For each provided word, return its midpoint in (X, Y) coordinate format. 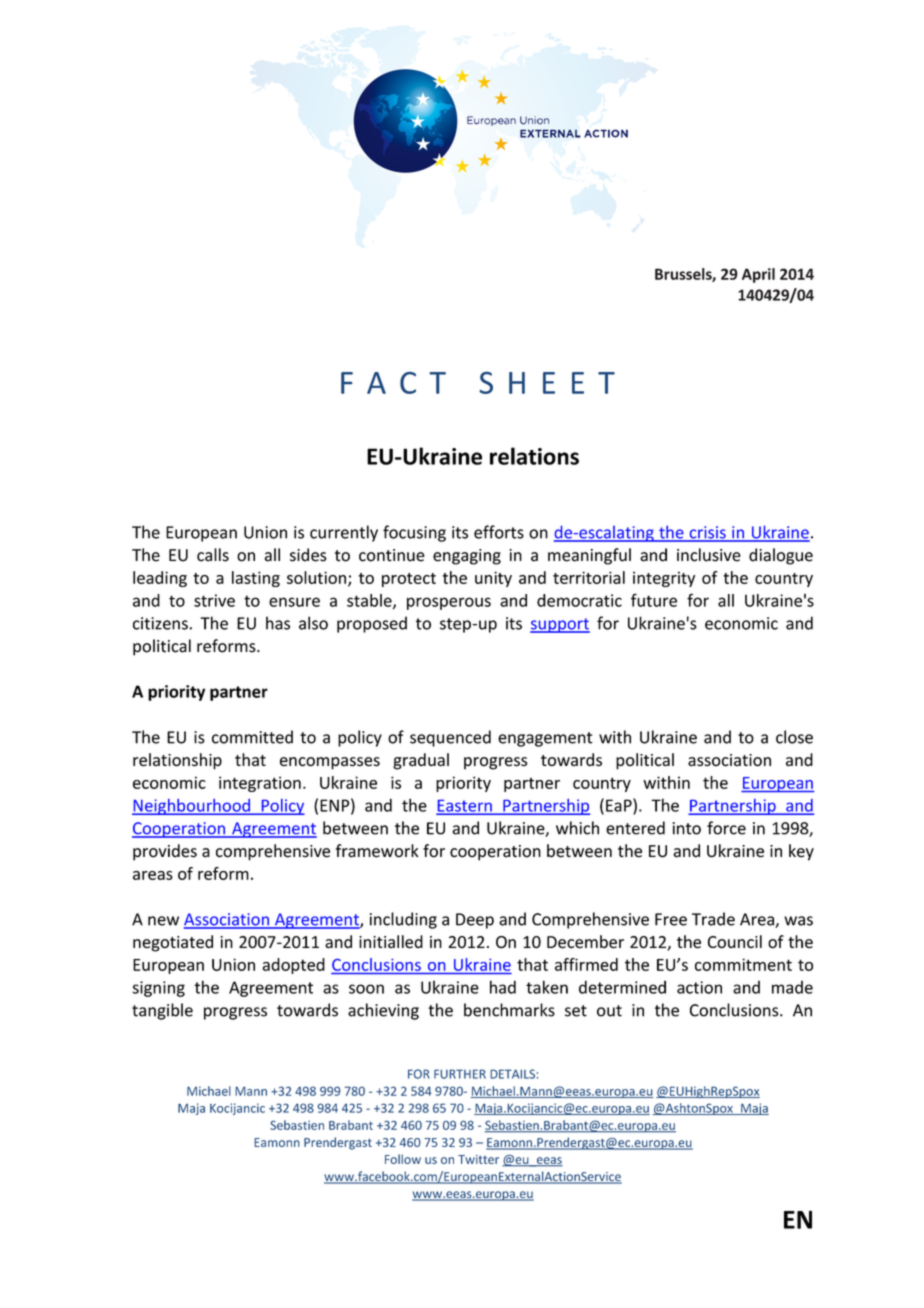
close (794, 737)
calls (213, 555)
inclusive (709, 555)
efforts (499, 532)
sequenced (450, 738)
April (758, 275)
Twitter (478, 1159)
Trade (713, 919)
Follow (403, 1159)
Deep (475, 921)
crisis (707, 533)
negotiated (173, 943)
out (609, 1011)
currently (344, 533)
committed (252, 737)
